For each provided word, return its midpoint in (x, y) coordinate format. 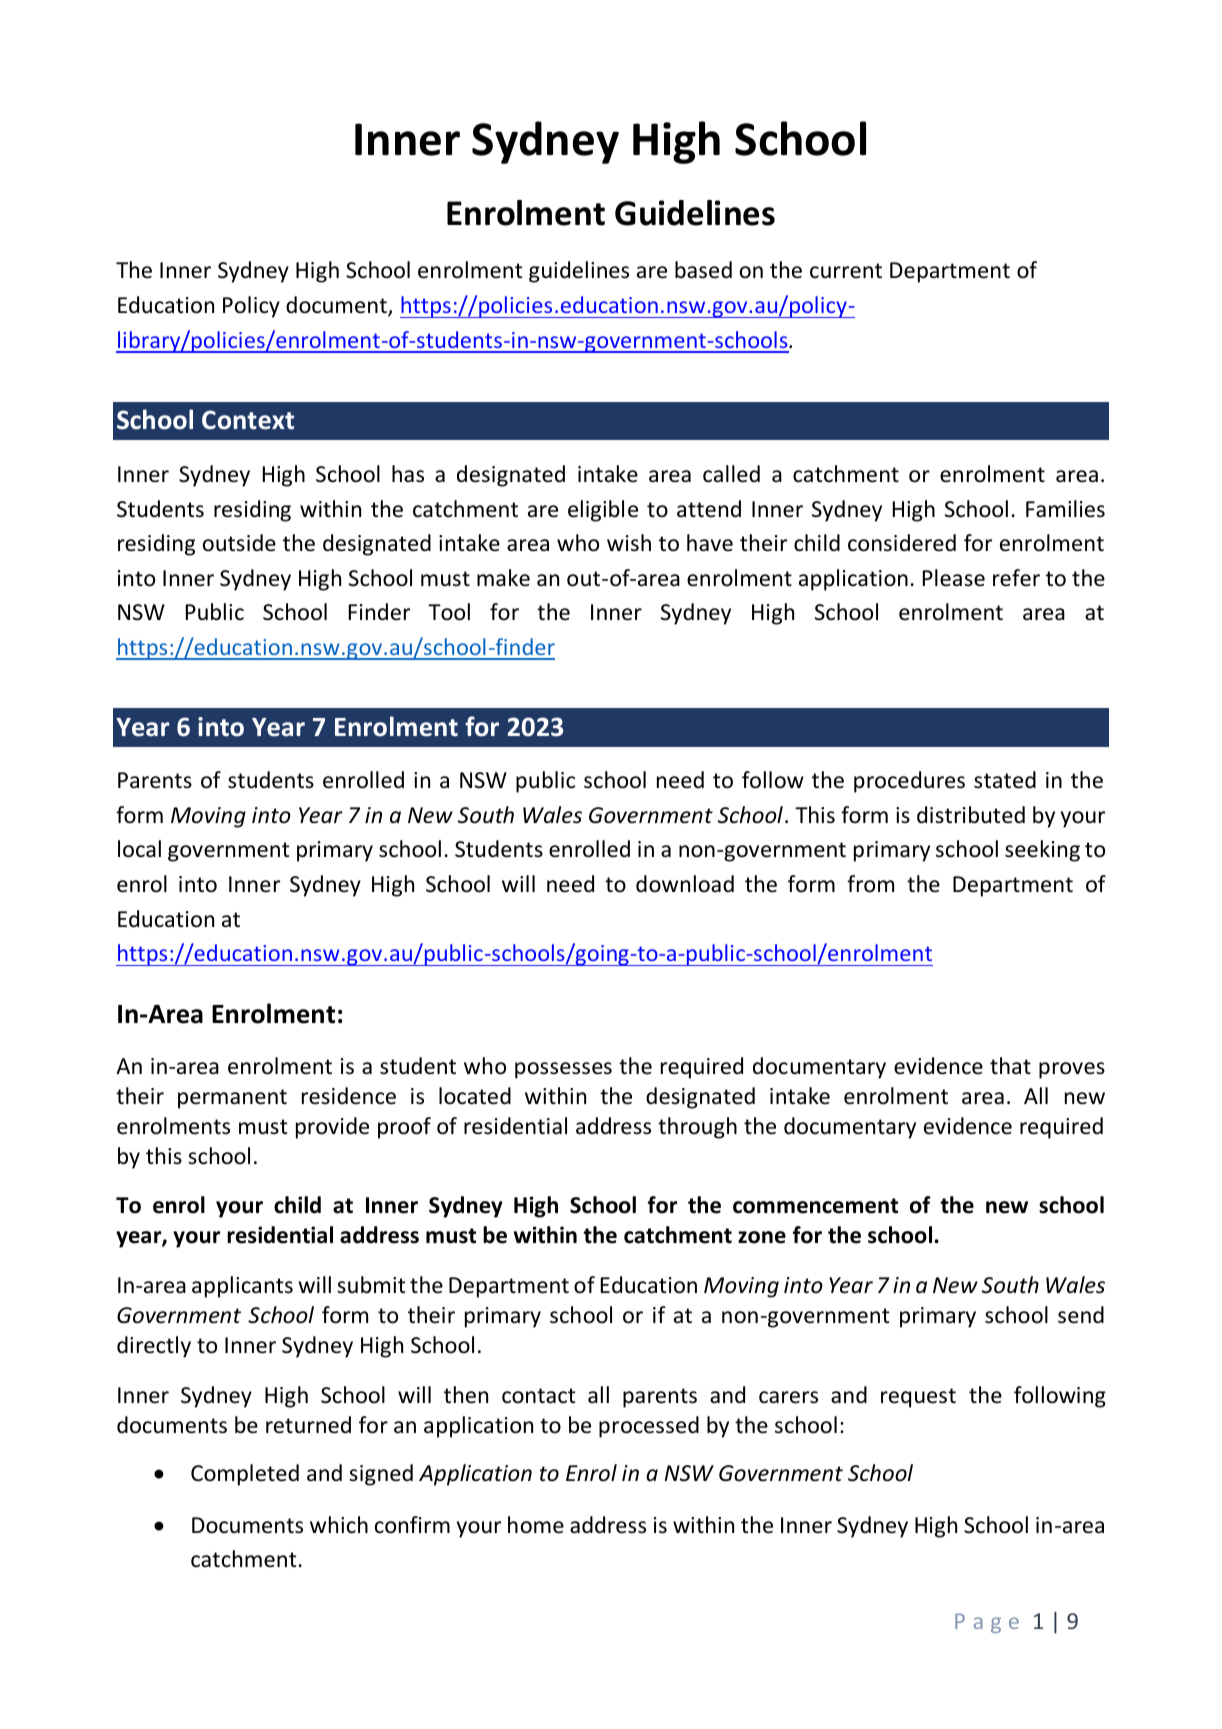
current (846, 271)
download (685, 884)
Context (248, 420)
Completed (245, 1475)
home (536, 1525)
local (139, 849)
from (870, 884)
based (703, 270)
